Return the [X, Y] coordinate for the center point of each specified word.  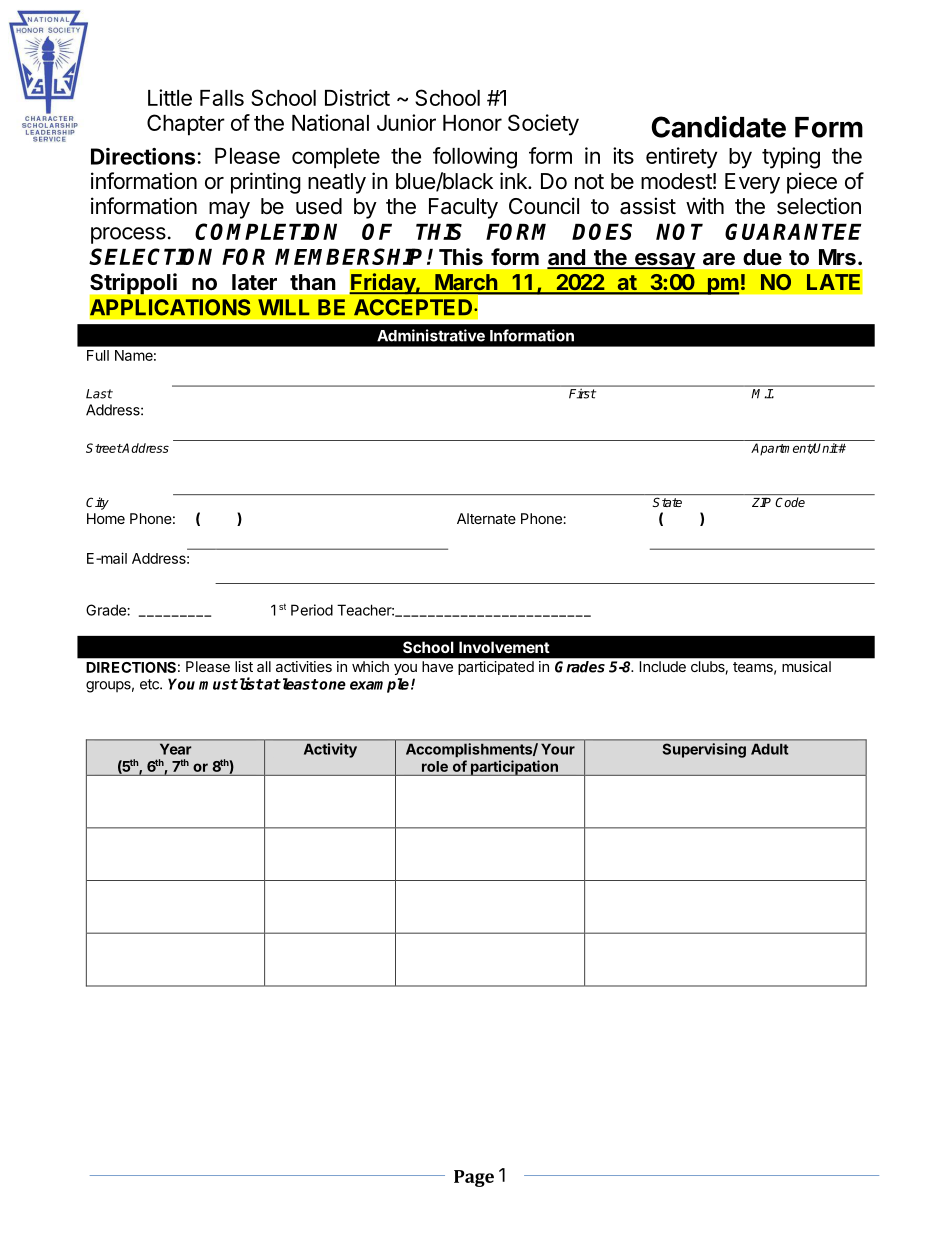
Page [474, 1178]
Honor [472, 123]
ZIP [761, 502]
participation [514, 768]
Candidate [719, 126]
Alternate [486, 518]
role [435, 766]
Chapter [186, 125]
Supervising [704, 750]
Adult [769, 749]
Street [104, 448]
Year [175, 749]
